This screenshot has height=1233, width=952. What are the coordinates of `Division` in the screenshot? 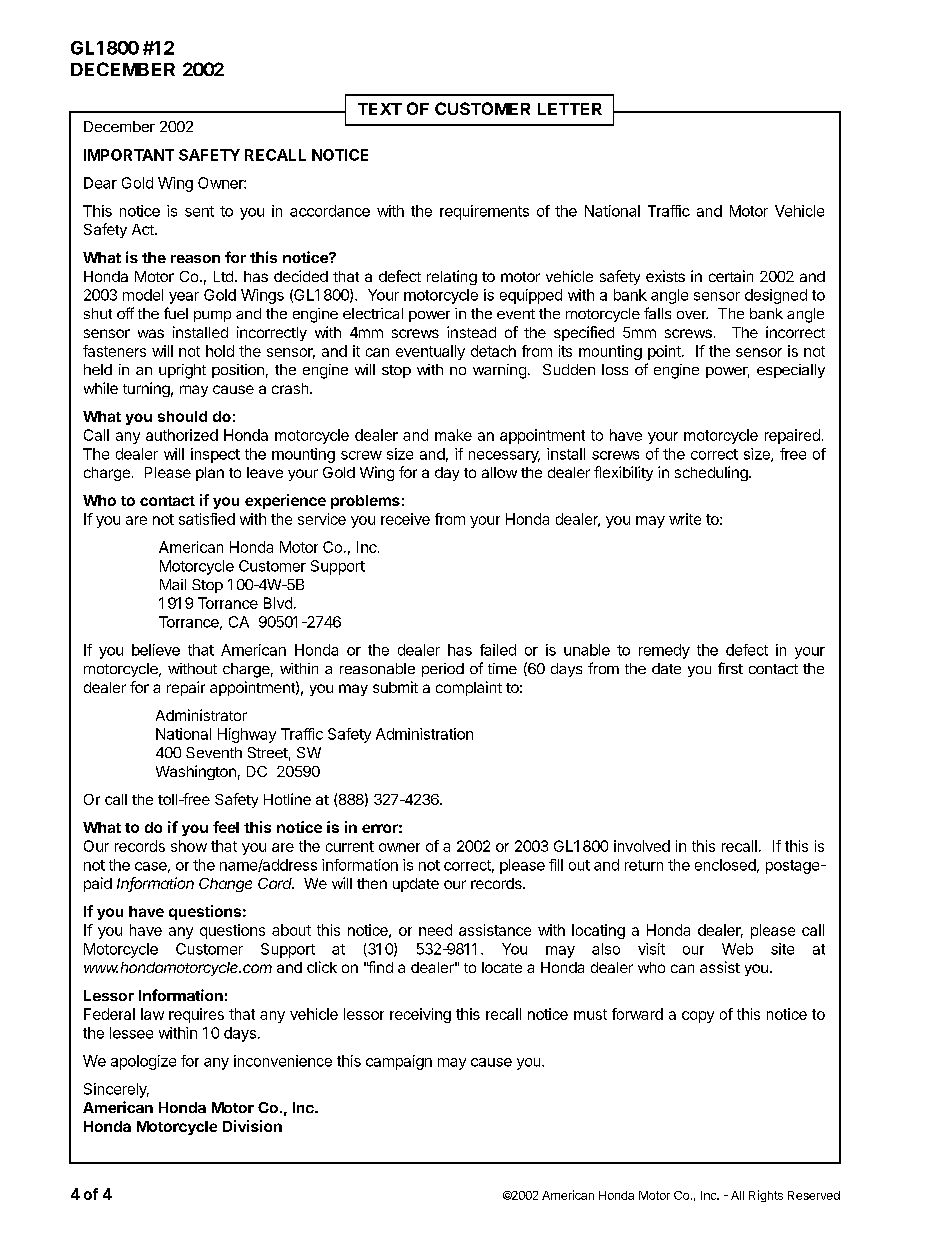 It's located at (252, 1126).
